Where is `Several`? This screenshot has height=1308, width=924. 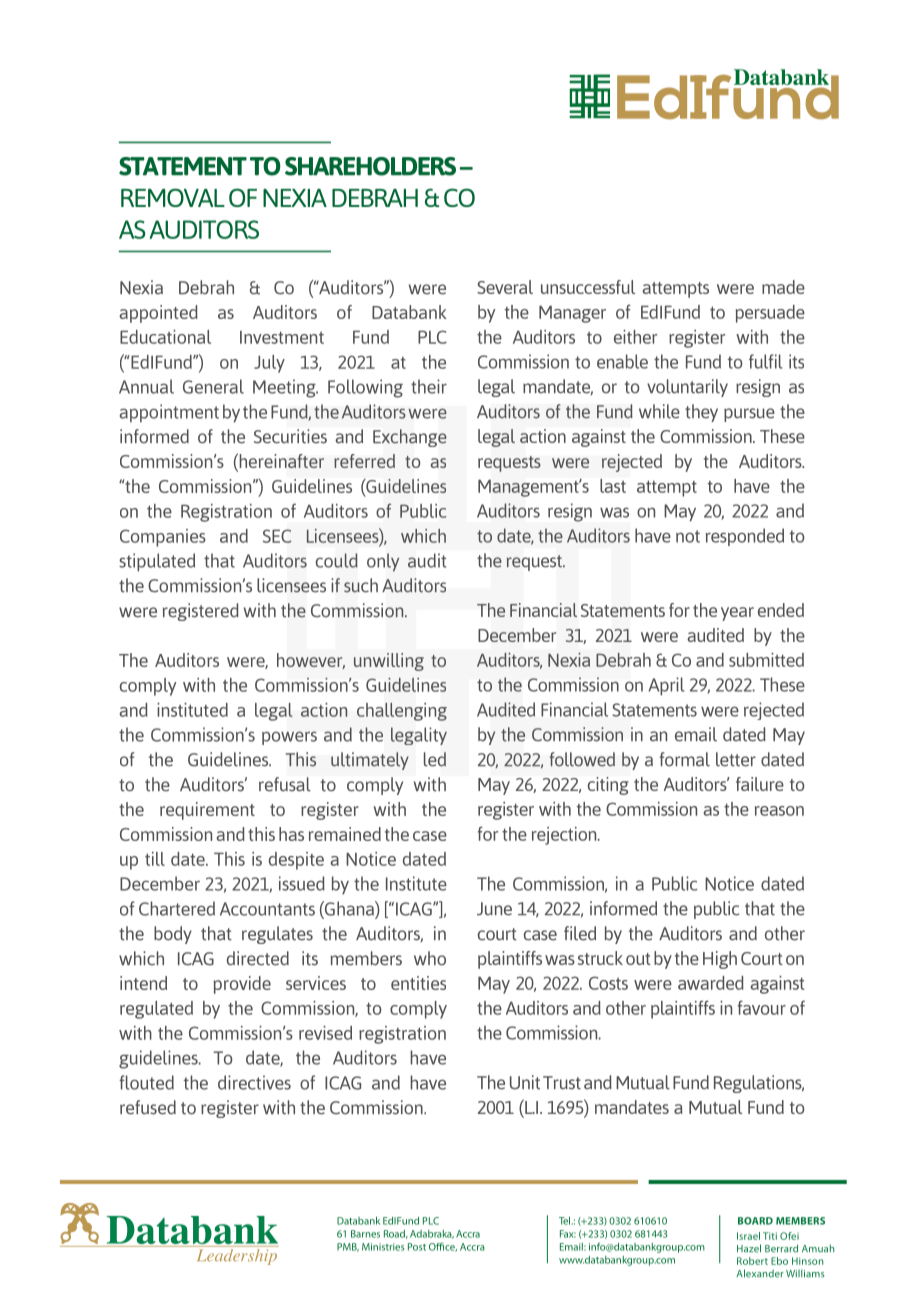
Several is located at coordinates (505, 287).
